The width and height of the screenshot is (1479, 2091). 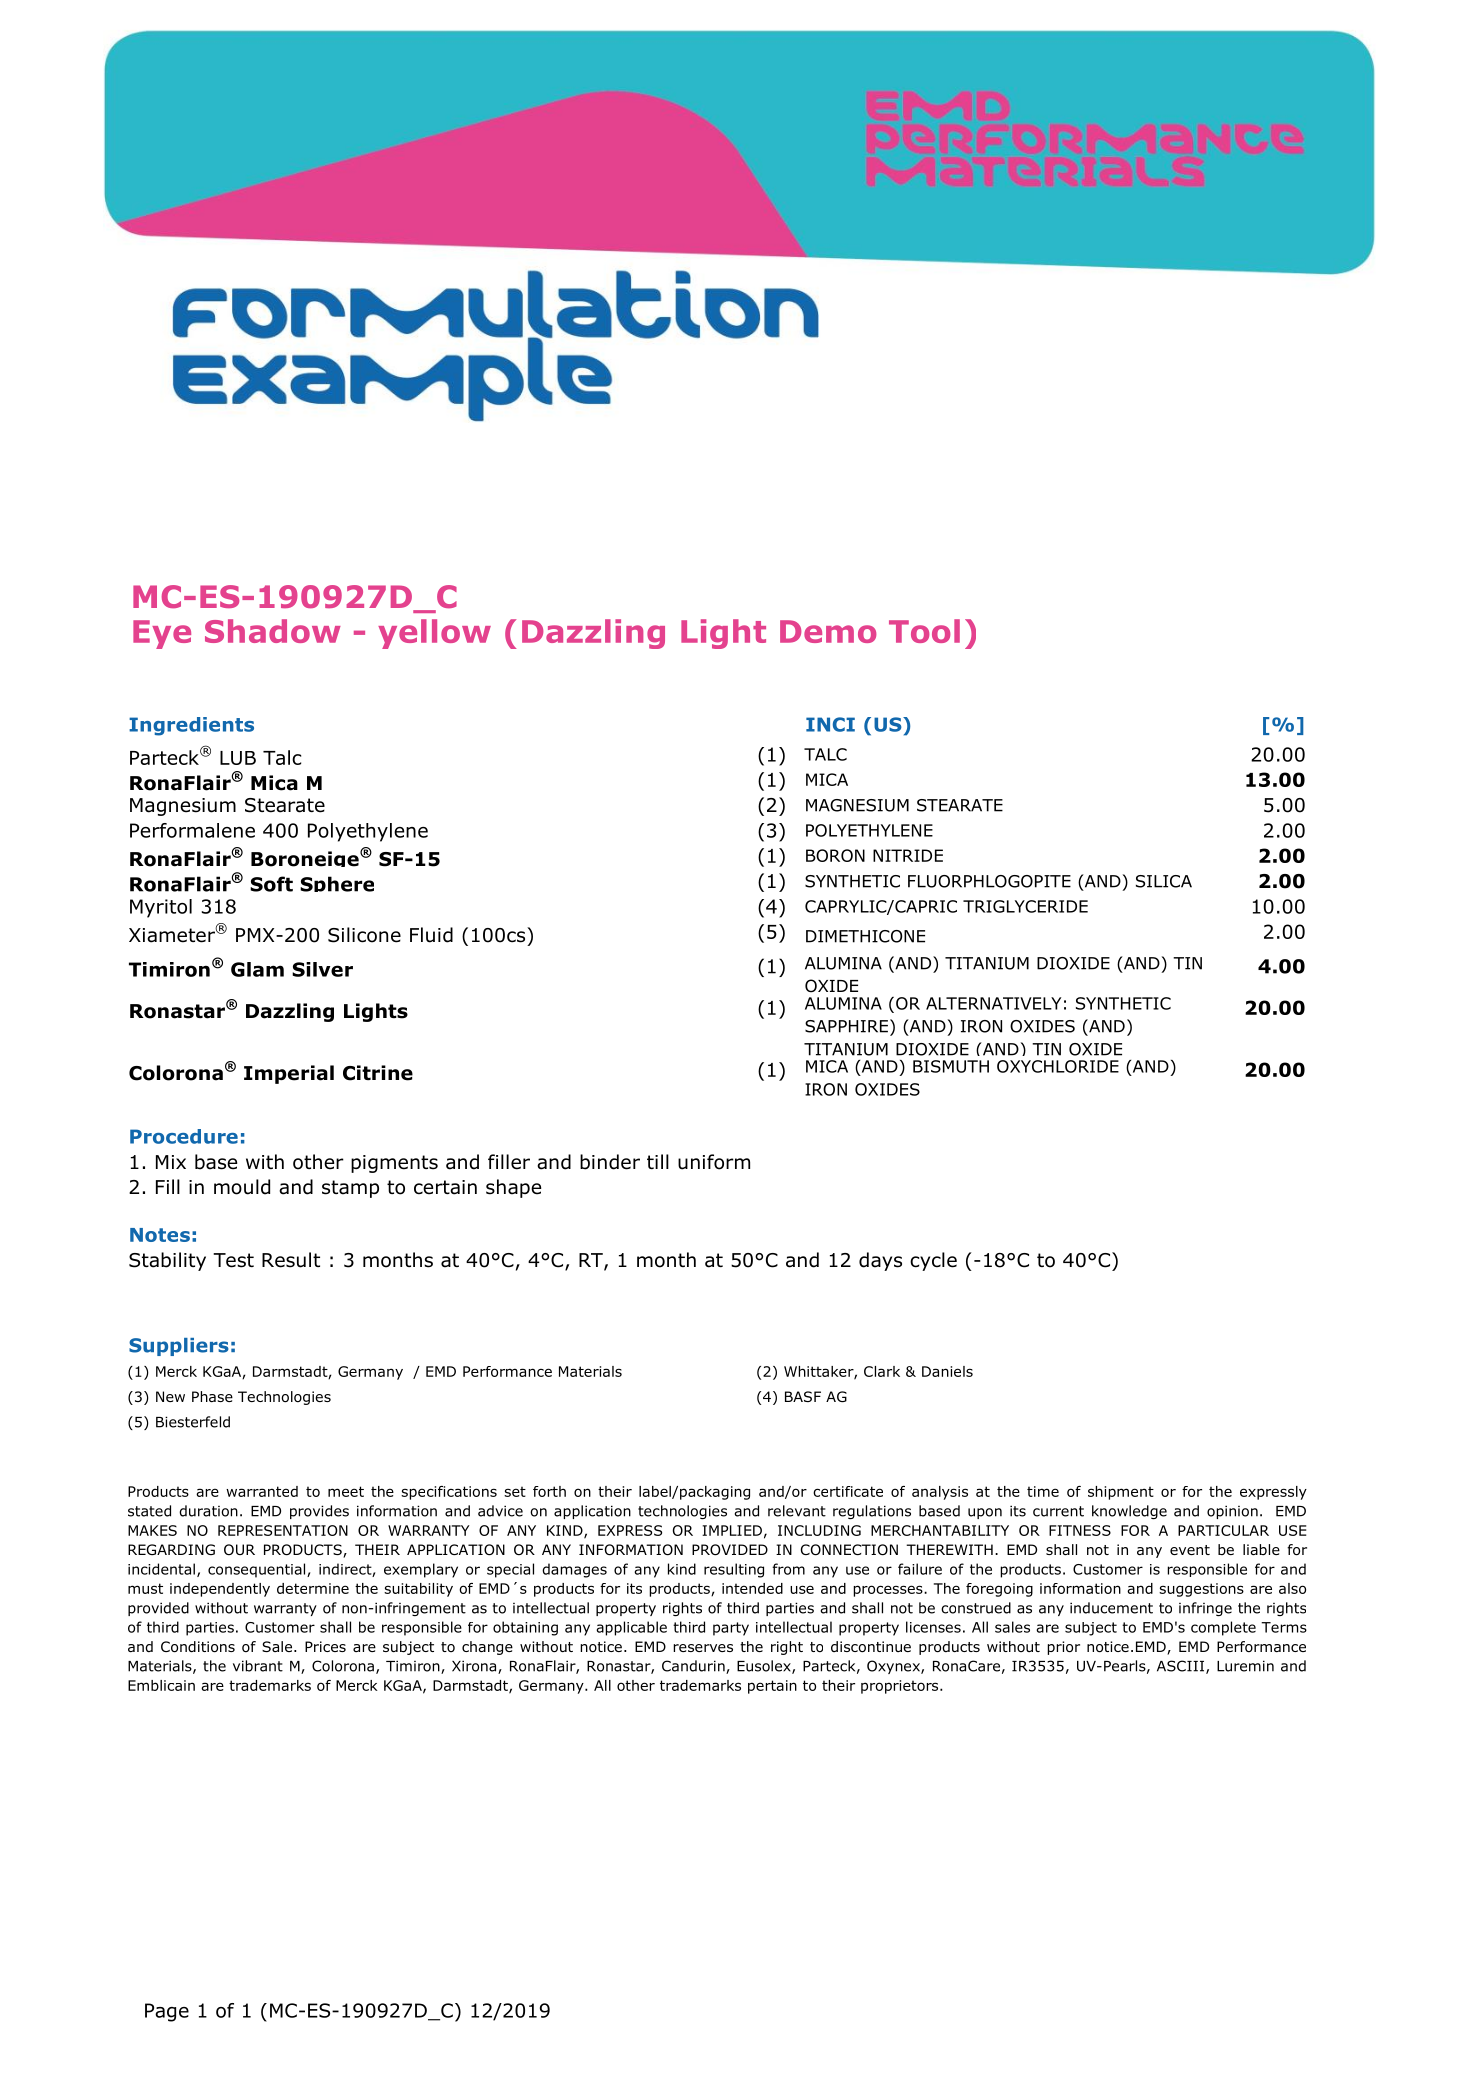 What do you see at coordinates (273, 631) in the screenshot?
I see `Shadow` at bounding box center [273, 631].
